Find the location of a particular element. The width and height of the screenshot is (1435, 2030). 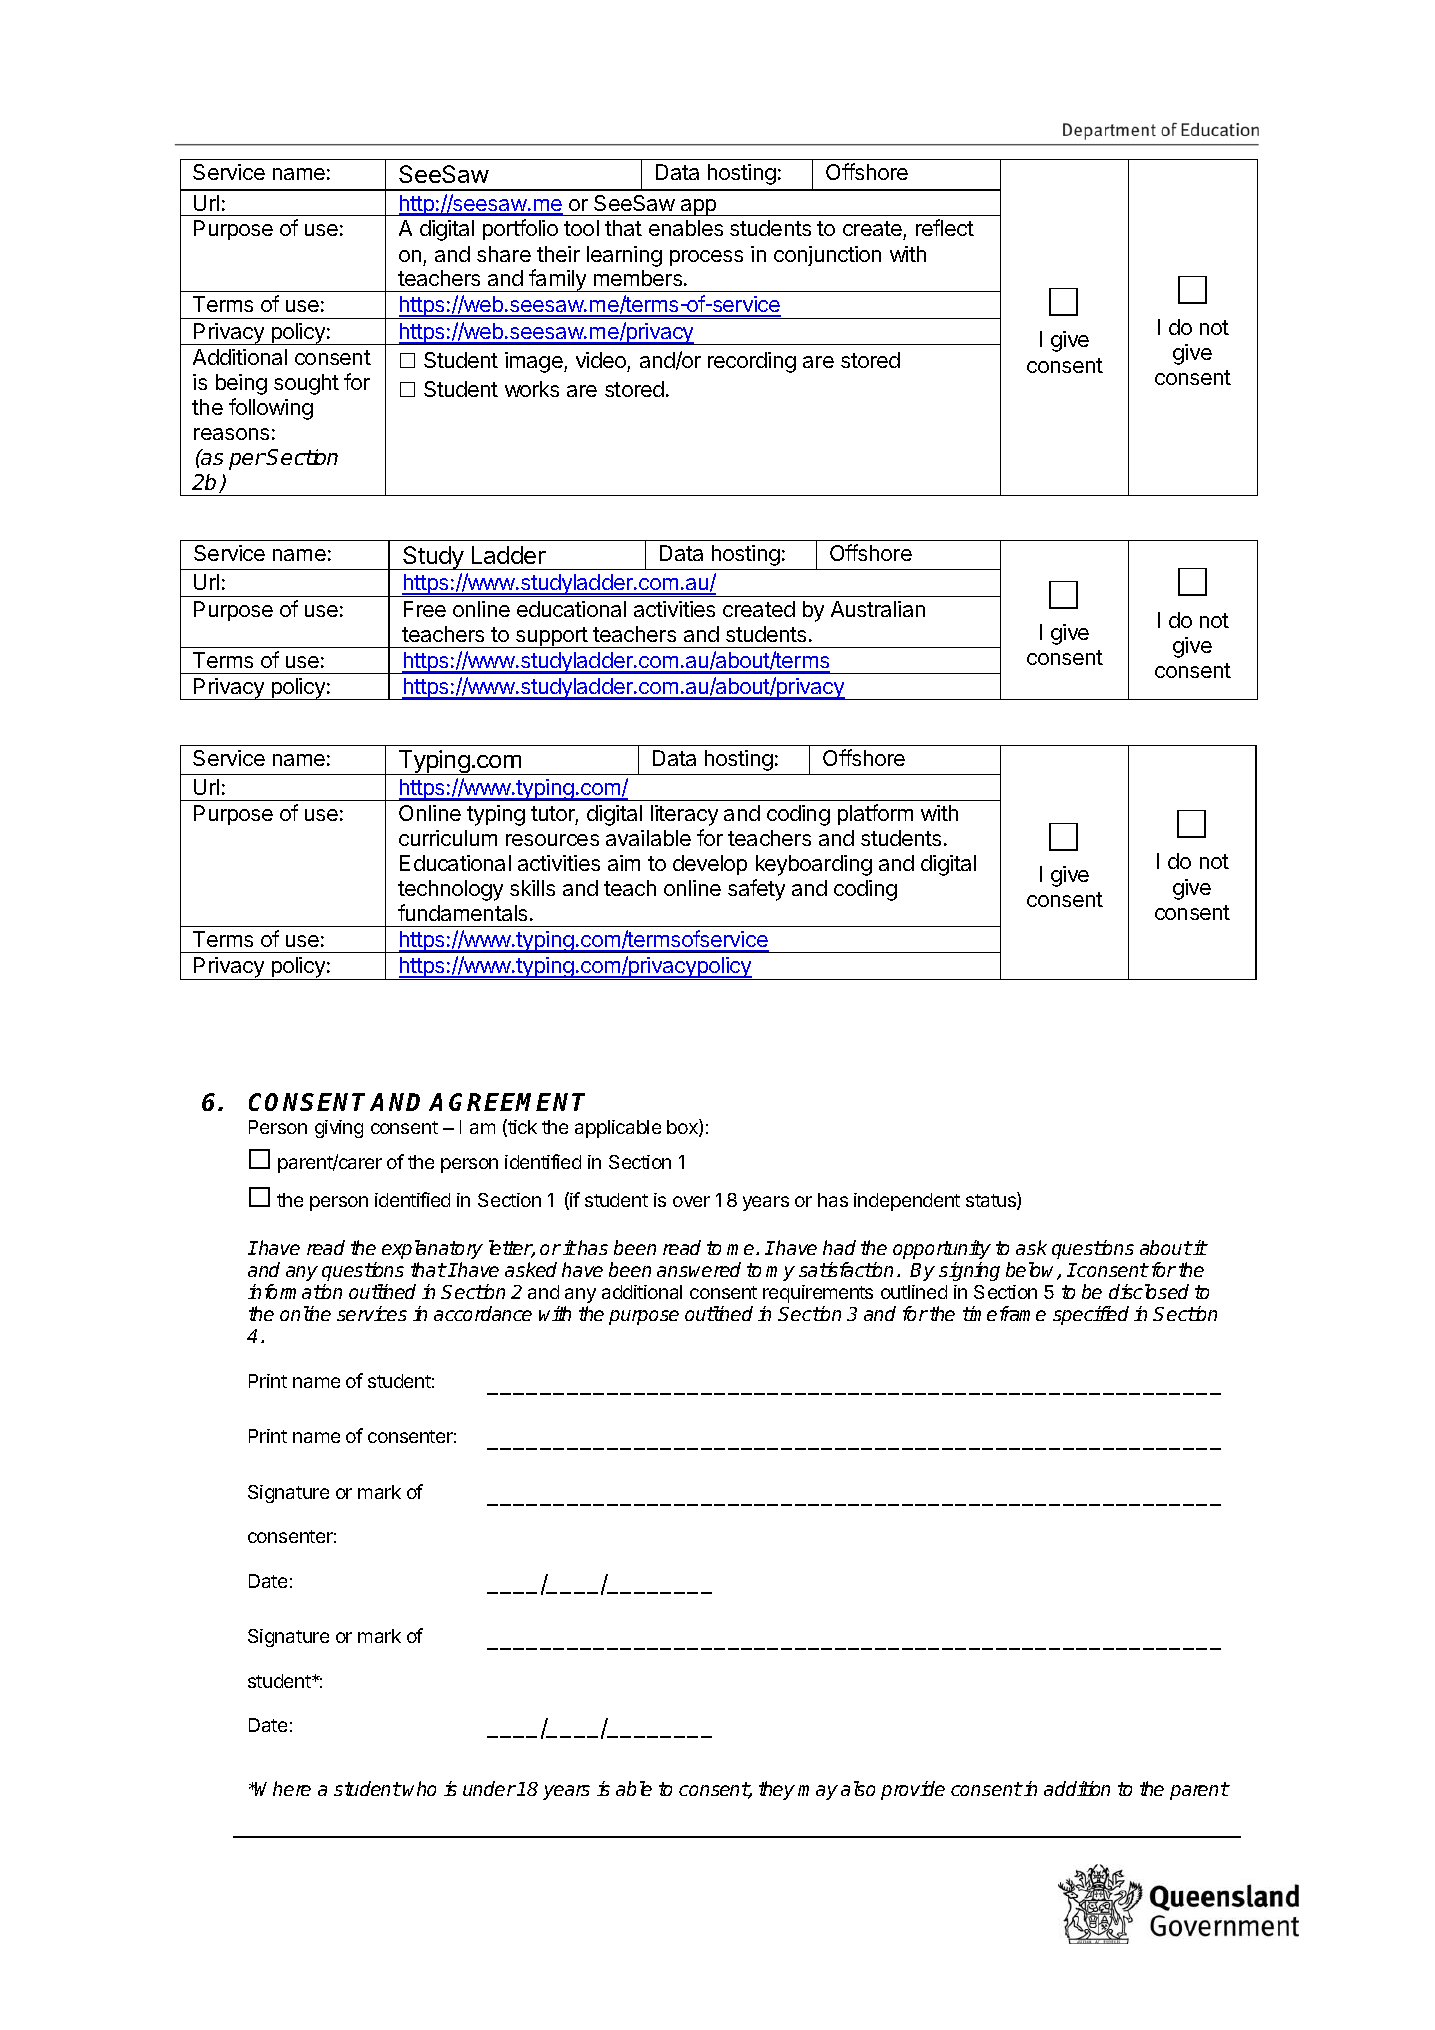

information is located at coordinates (295, 1291).
